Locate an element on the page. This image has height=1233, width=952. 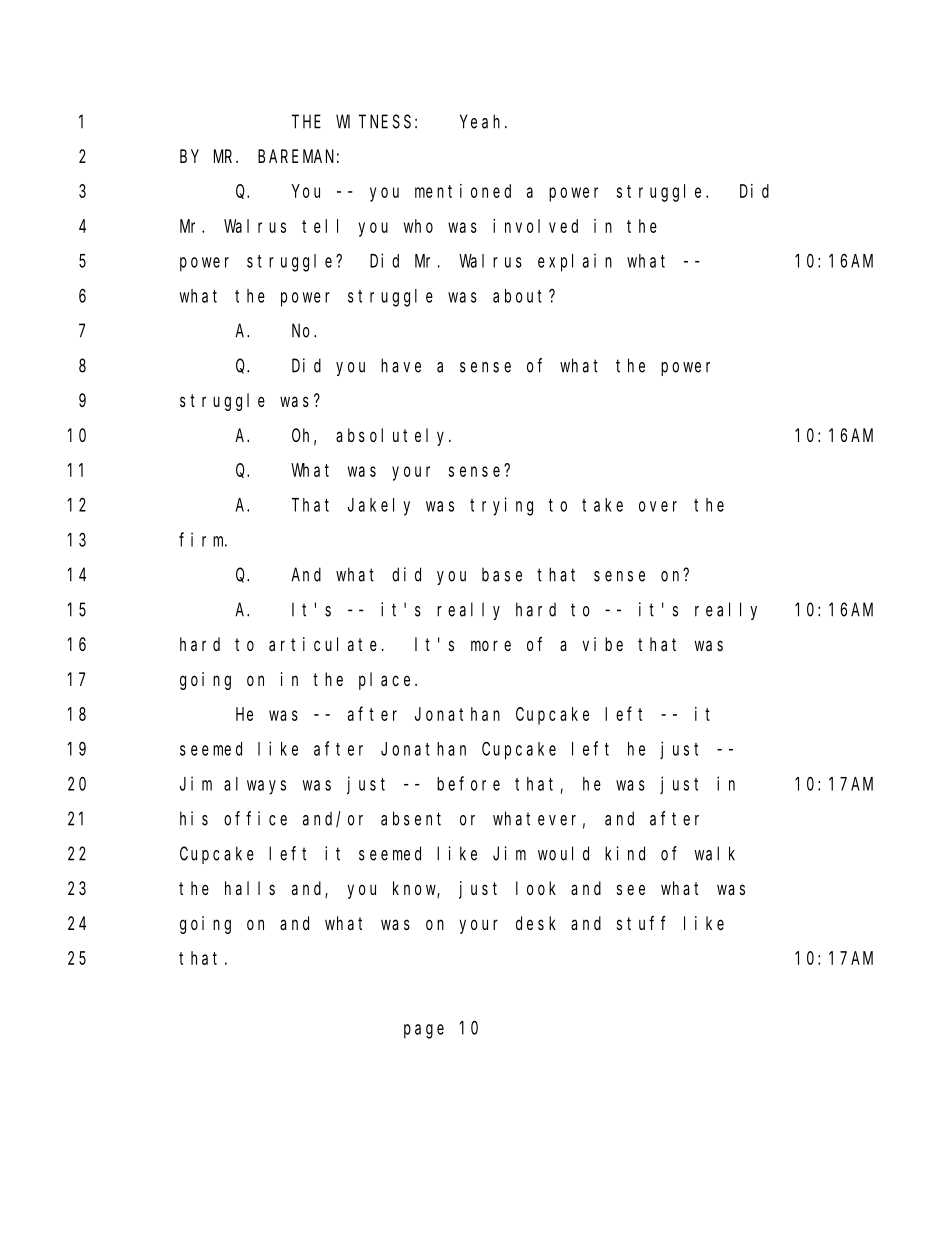
halls is located at coordinates (250, 888).
